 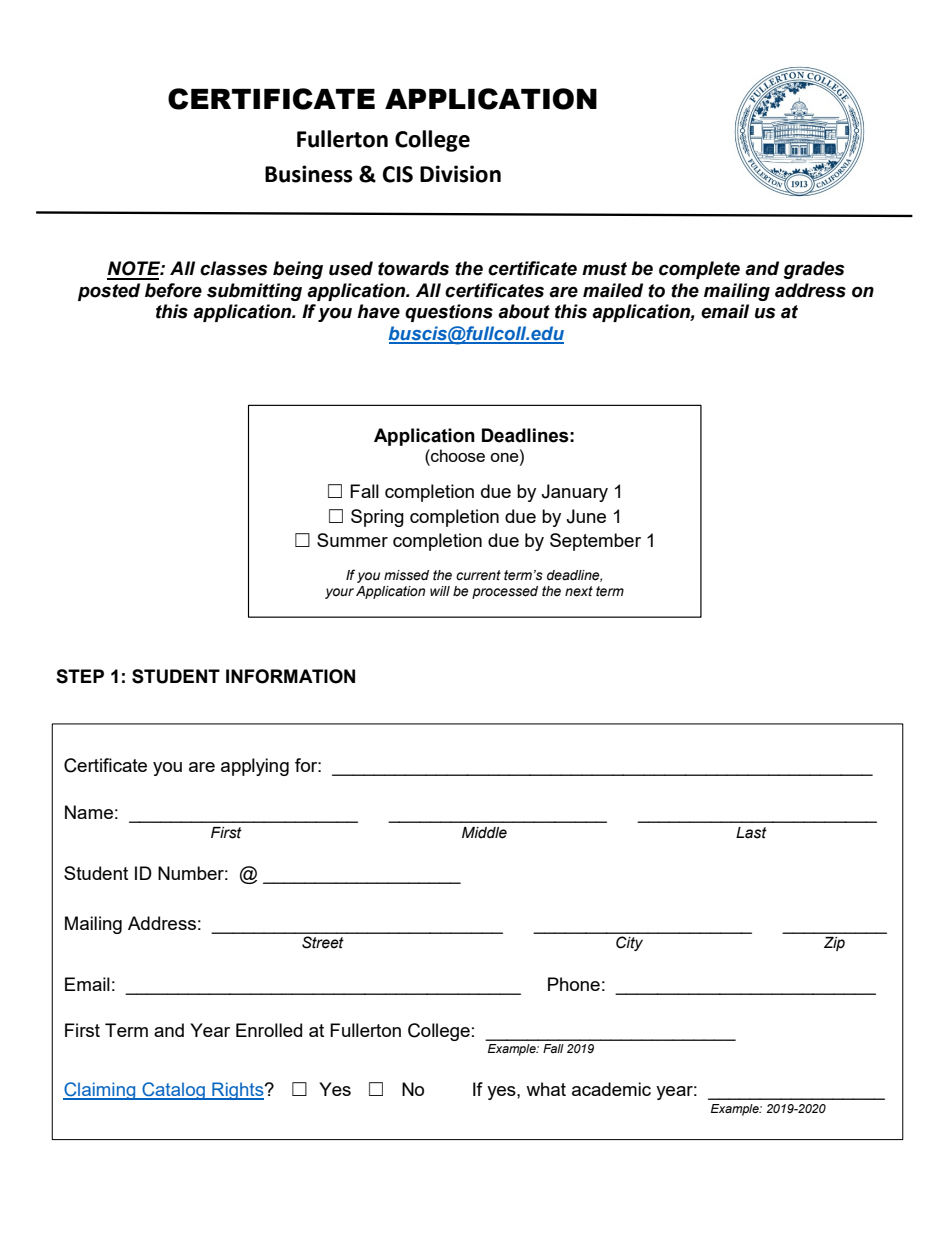 I want to click on complete, so click(x=699, y=270).
